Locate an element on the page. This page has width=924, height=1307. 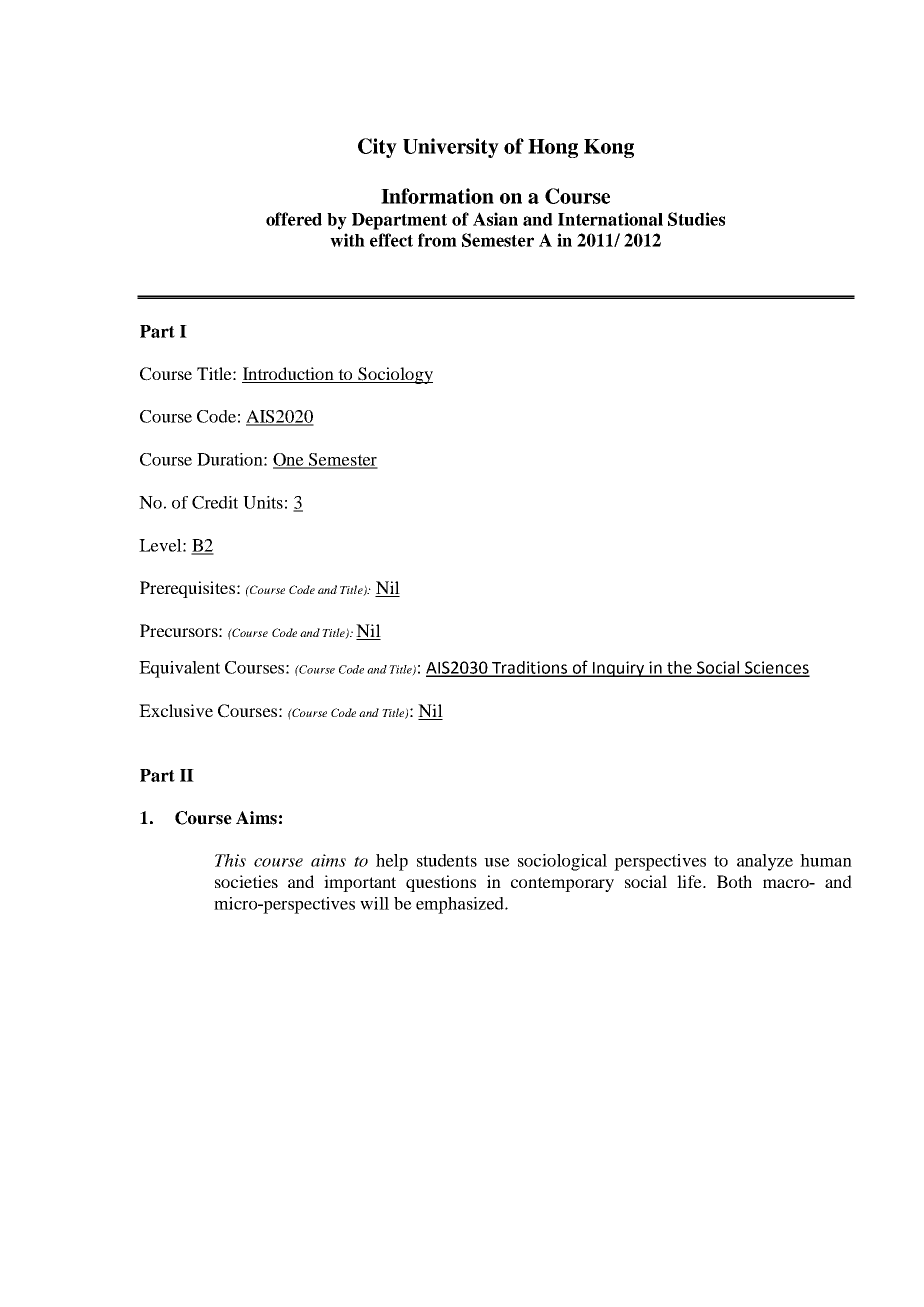
University is located at coordinates (451, 148).
